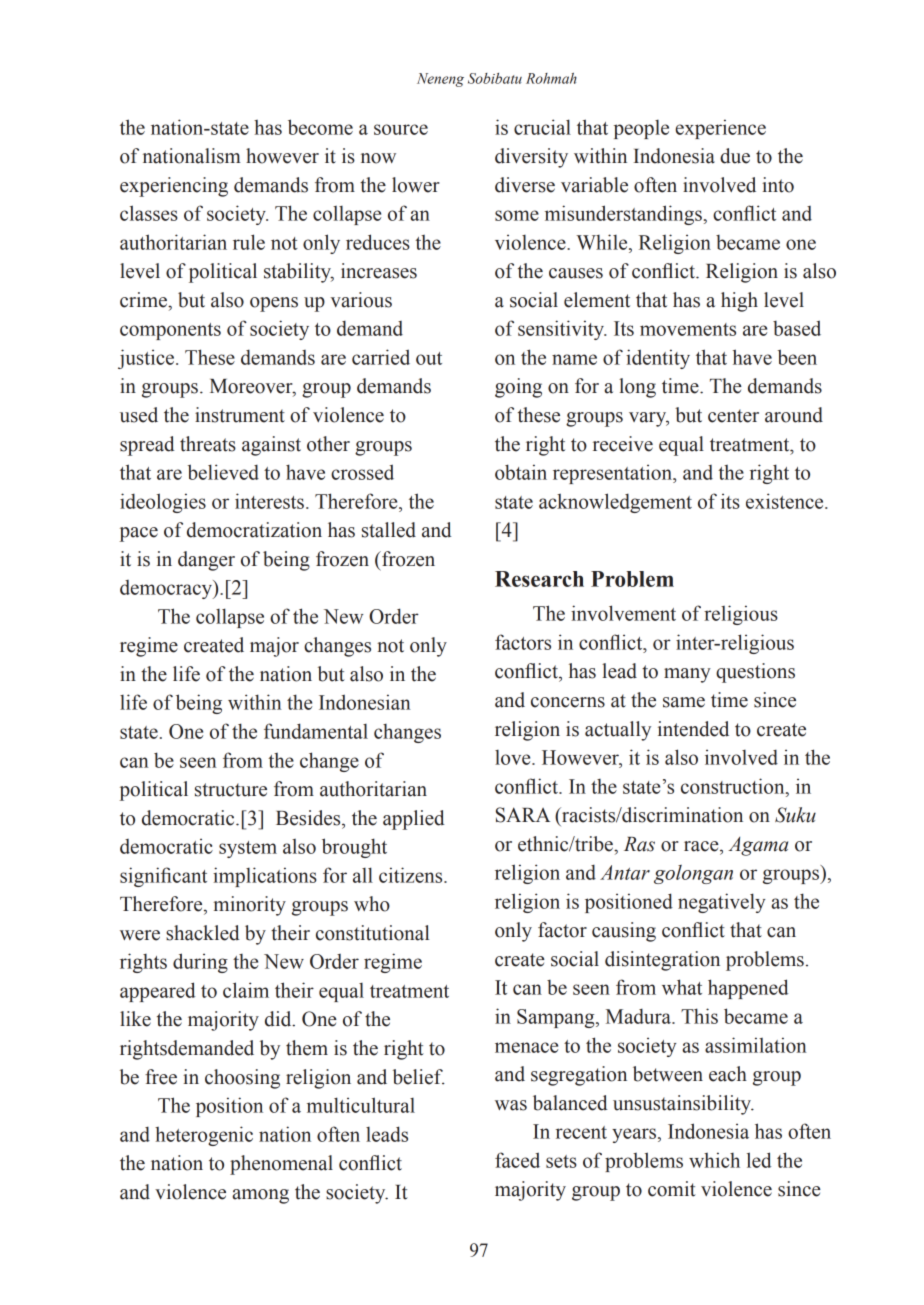 The height and width of the screenshot is (1305, 924). I want to click on existence, so click(786, 501).
